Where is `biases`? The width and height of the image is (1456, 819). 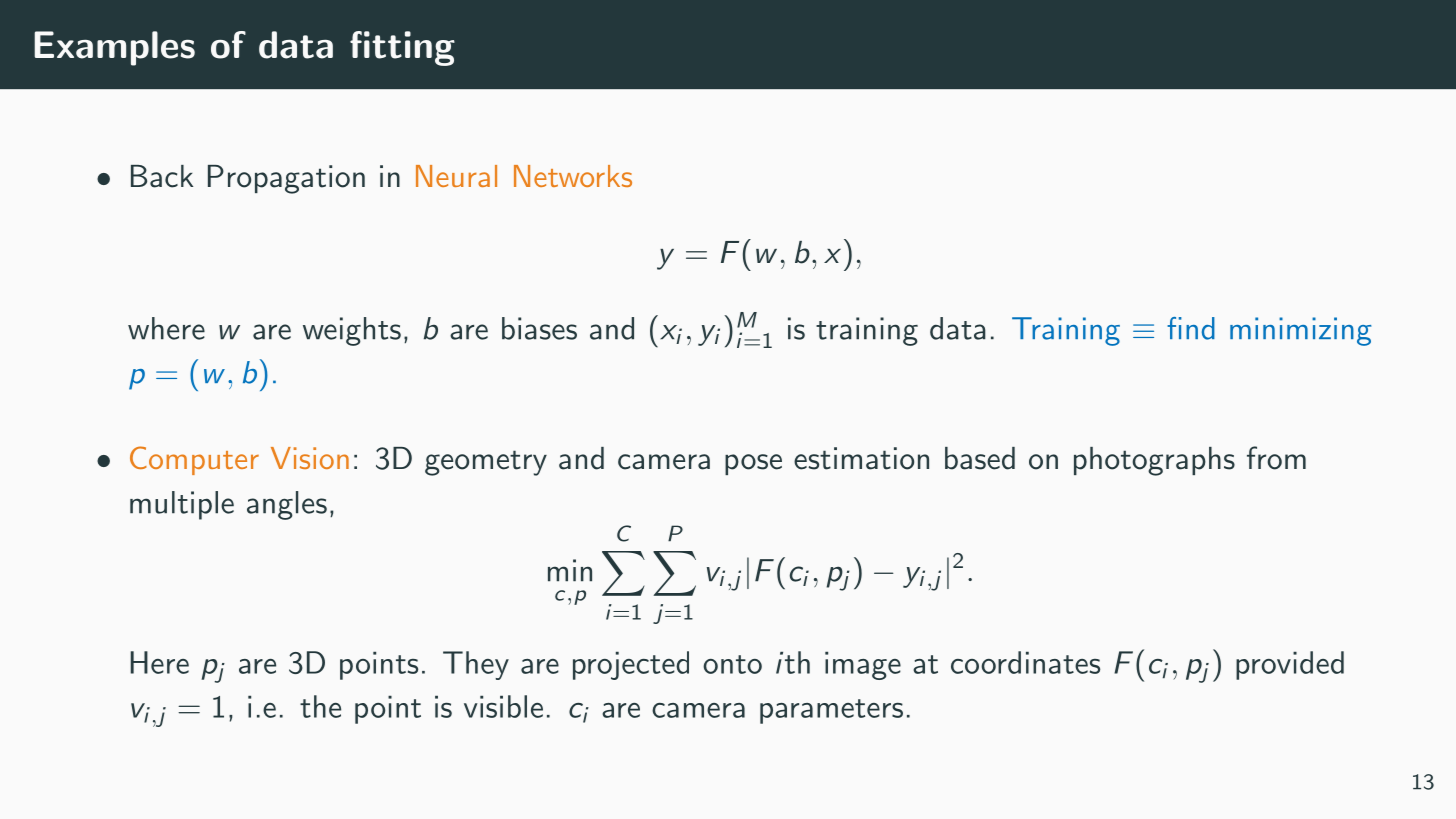 biases is located at coordinates (539, 328).
